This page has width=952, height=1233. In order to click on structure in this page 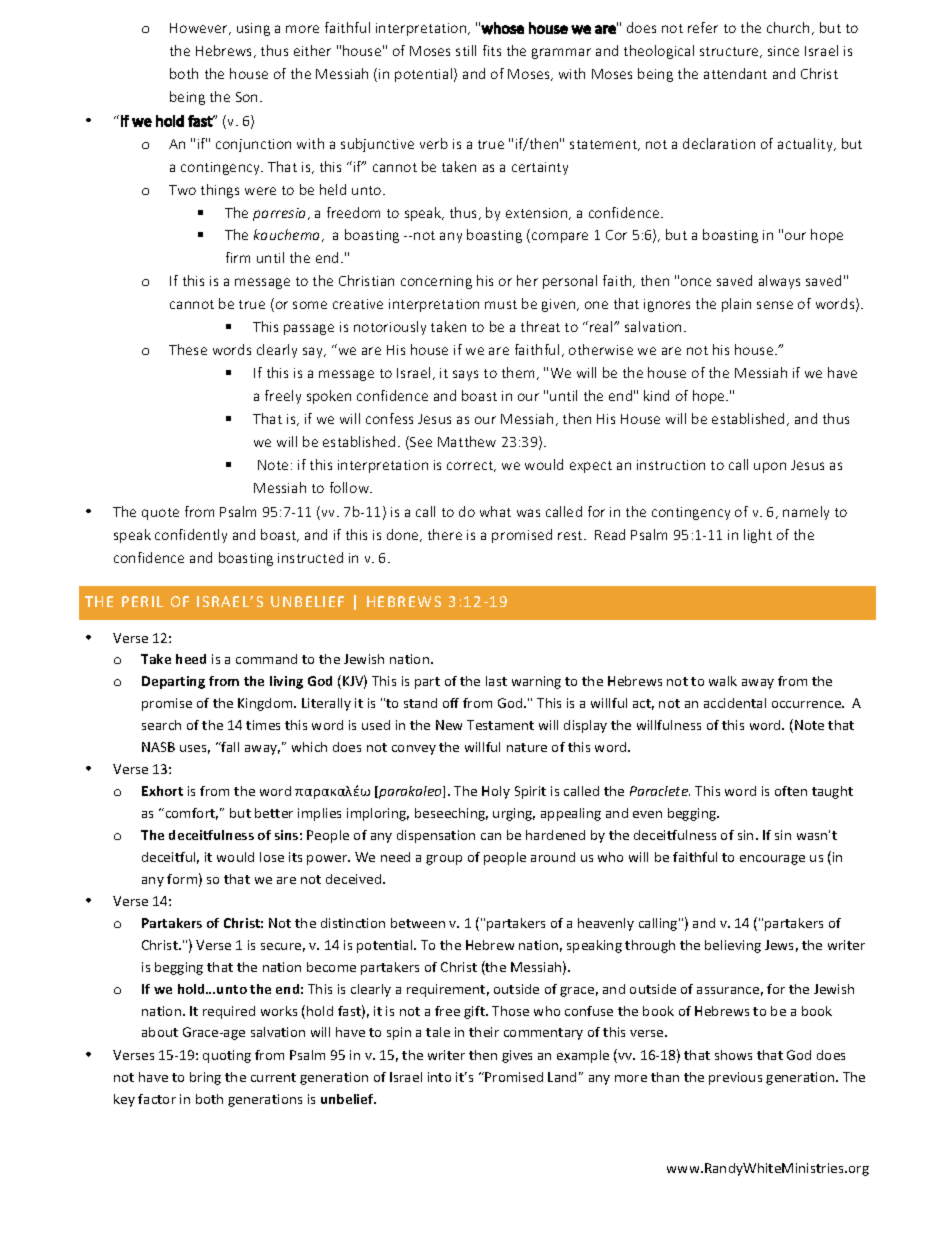, I will do `click(730, 52)`.
